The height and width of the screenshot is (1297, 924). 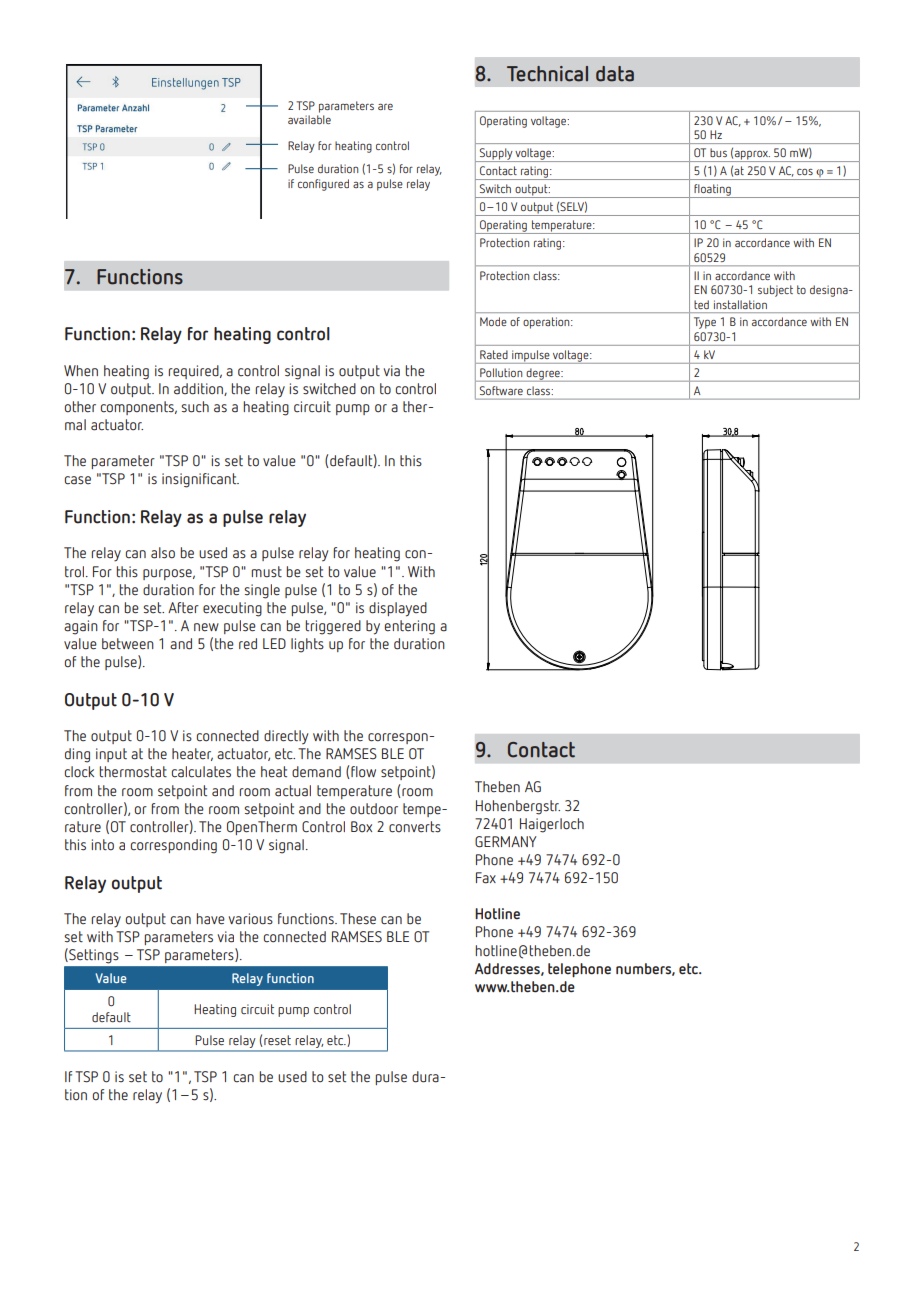 I want to click on entering, so click(x=410, y=627).
